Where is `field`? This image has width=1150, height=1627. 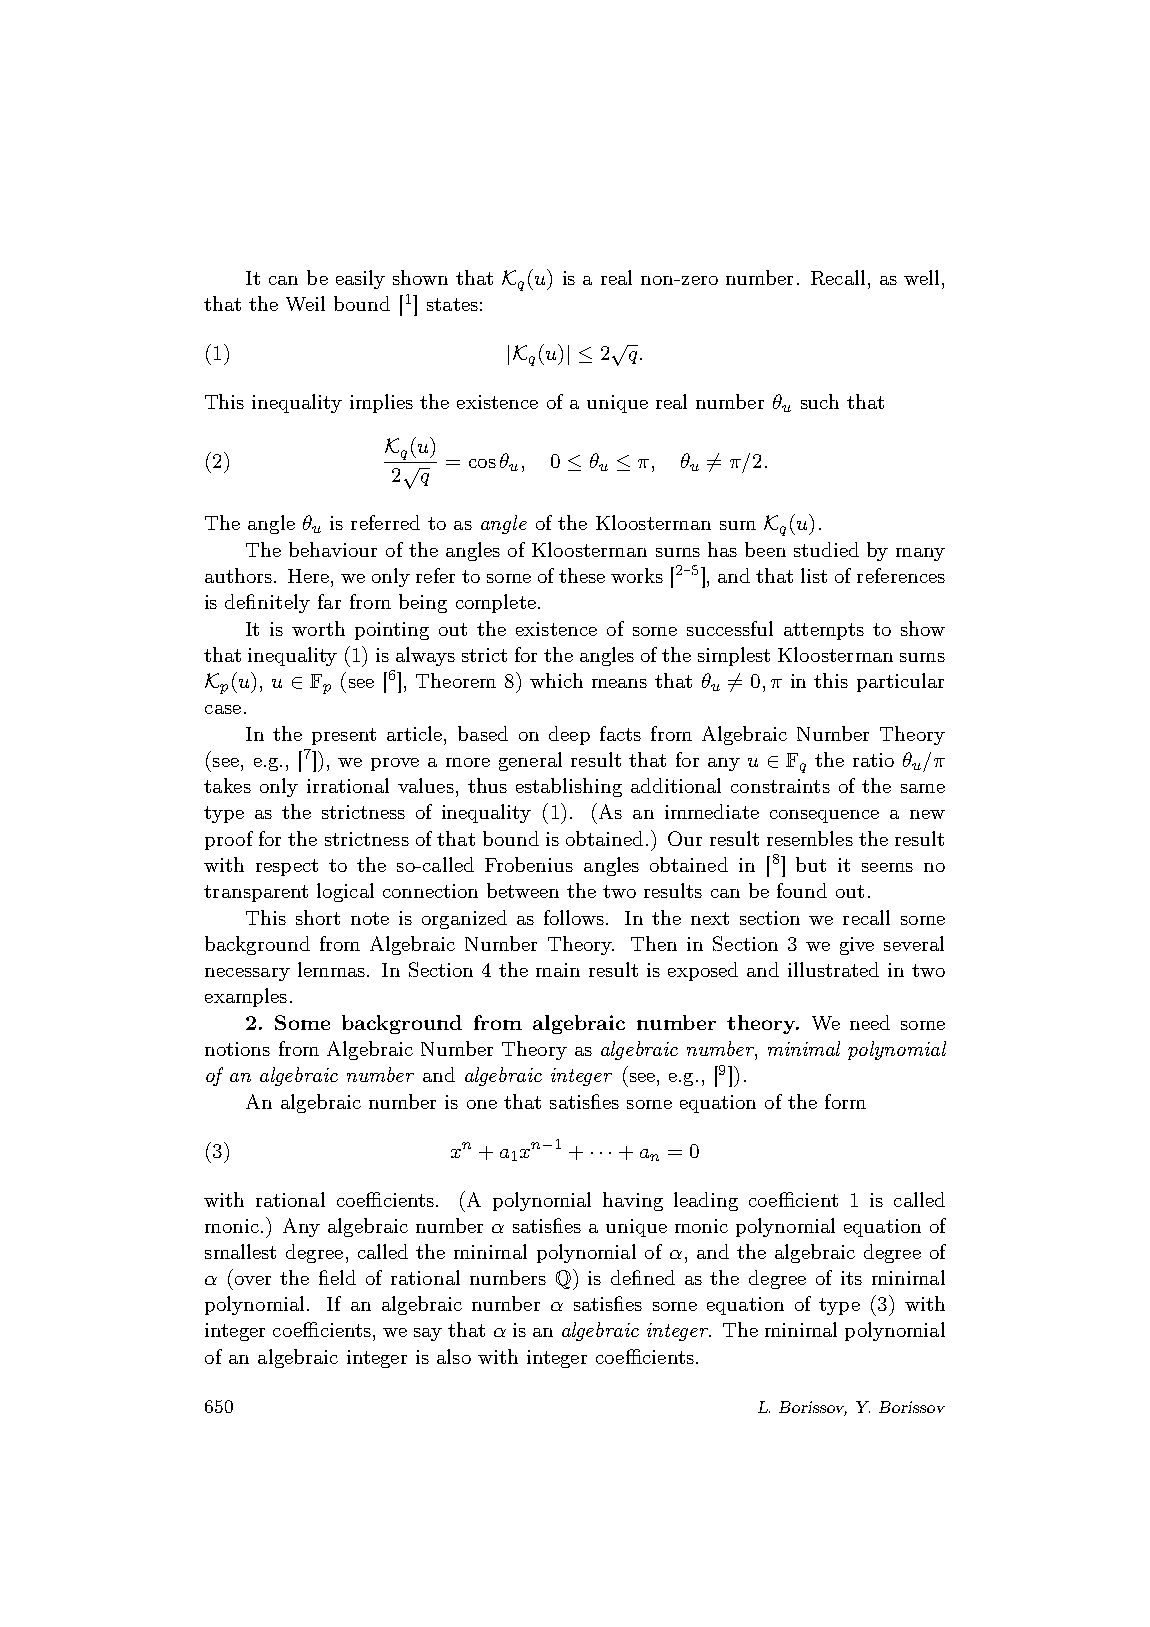 field is located at coordinates (337, 1277).
